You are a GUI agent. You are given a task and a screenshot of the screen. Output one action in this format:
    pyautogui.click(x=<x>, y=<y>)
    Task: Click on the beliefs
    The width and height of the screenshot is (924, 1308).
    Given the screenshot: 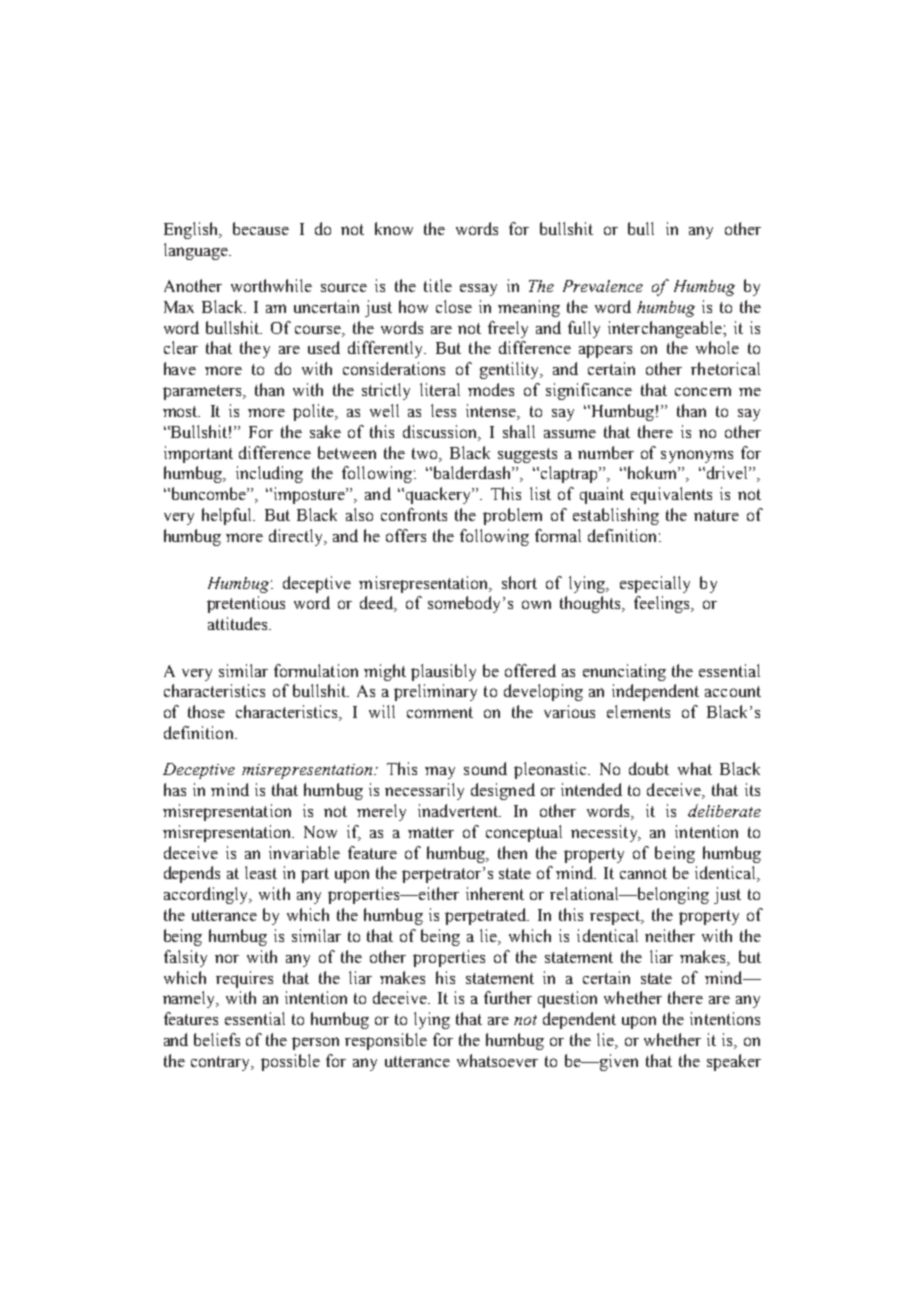 What is the action you would take?
    pyautogui.click(x=217, y=1039)
